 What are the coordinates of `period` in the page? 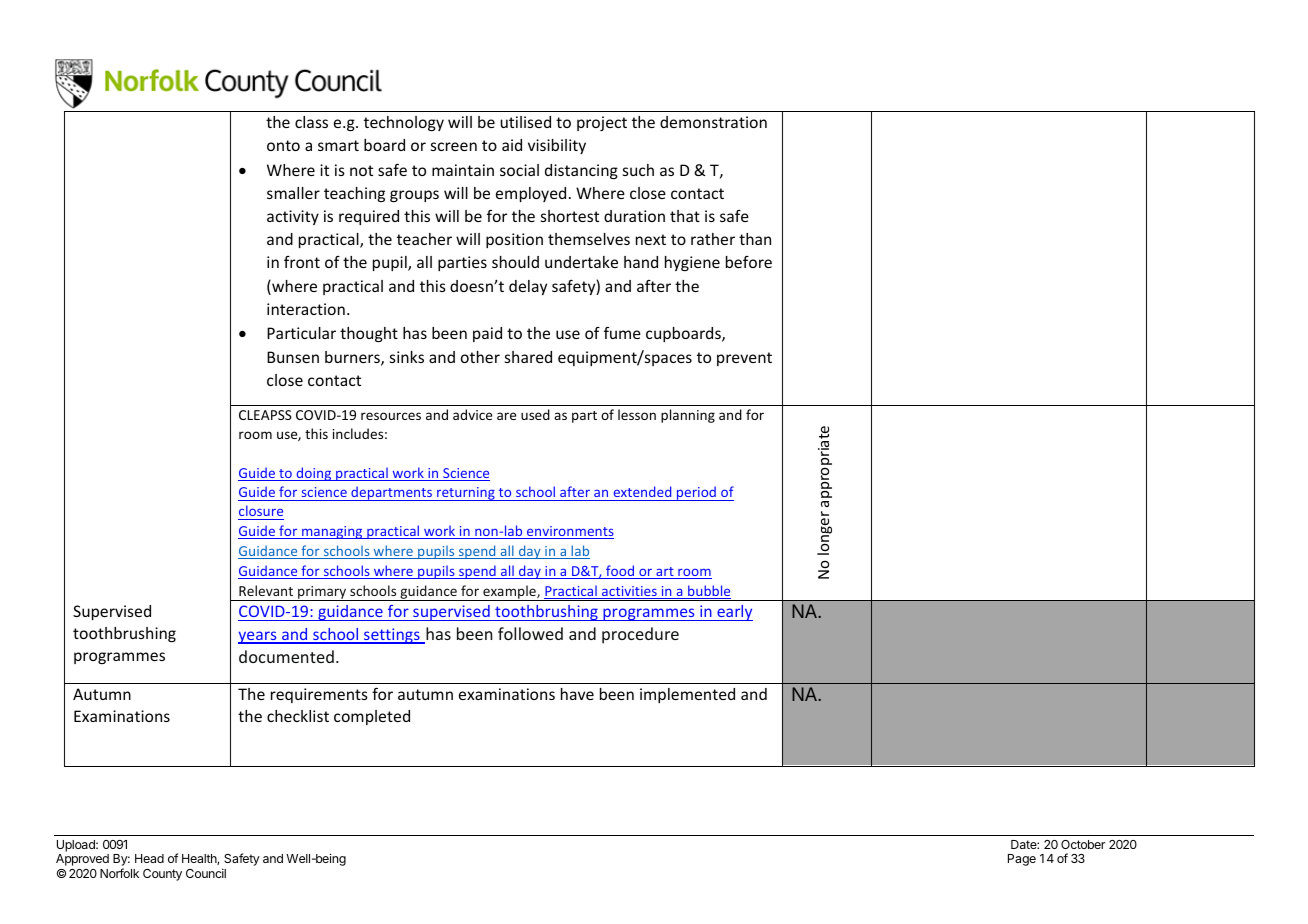 It's located at (696, 493).
